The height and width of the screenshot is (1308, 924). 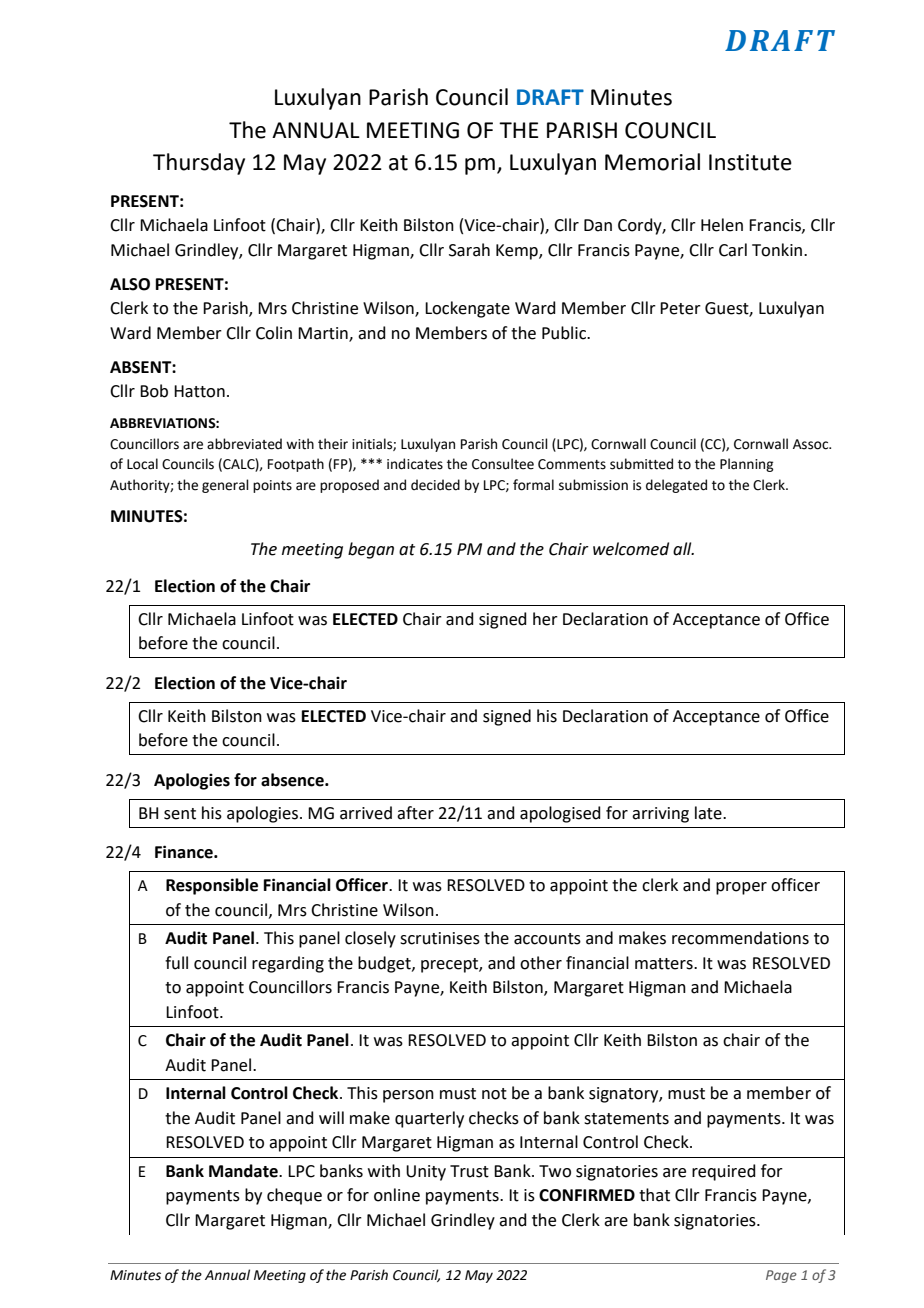 What do you see at coordinates (722, 225) in the screenshot?
I see `Helen` at bounding box center [722, 225].
